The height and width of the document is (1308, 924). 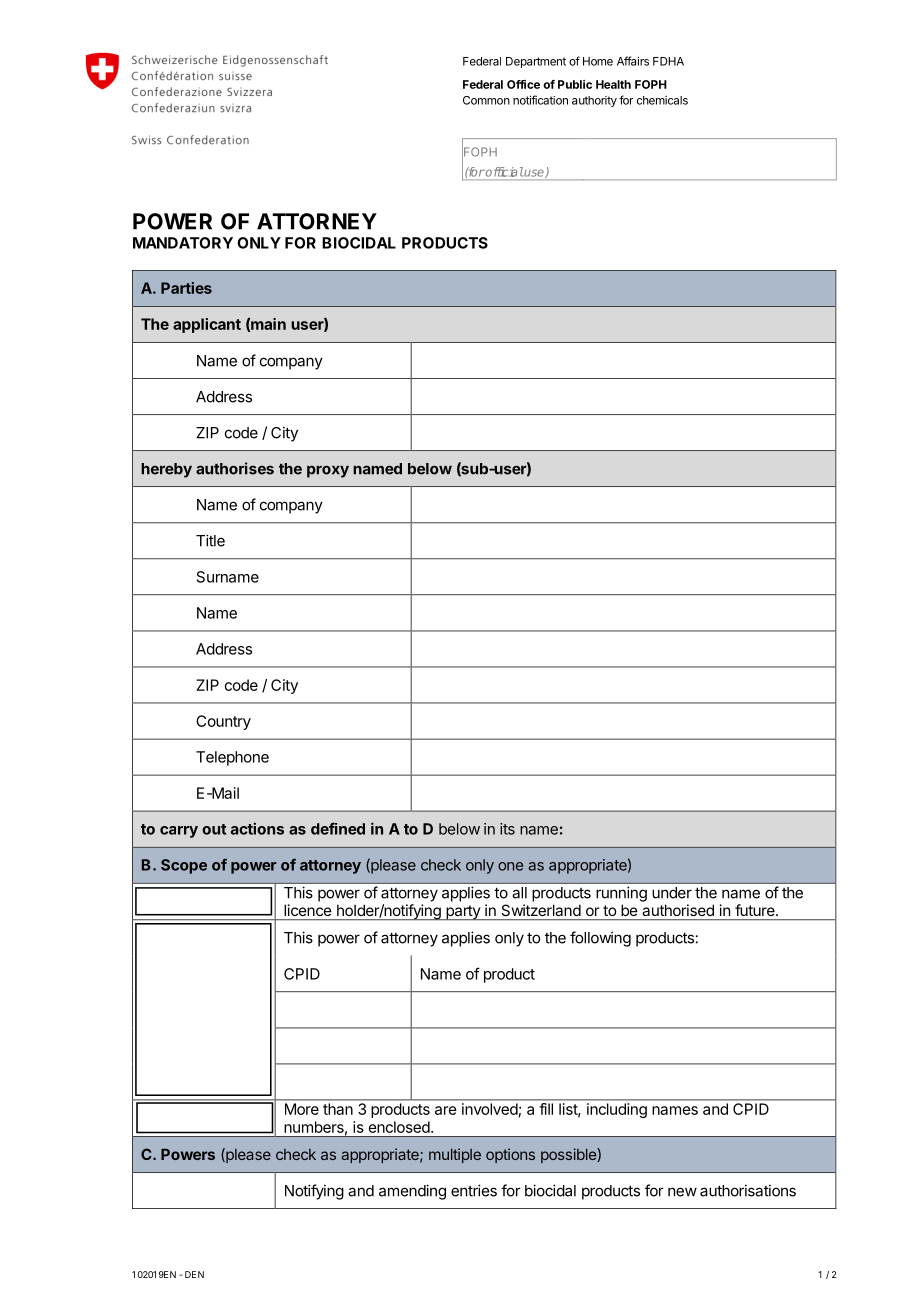 I want to click on MANDATORY, so click(x=183, y=243).
